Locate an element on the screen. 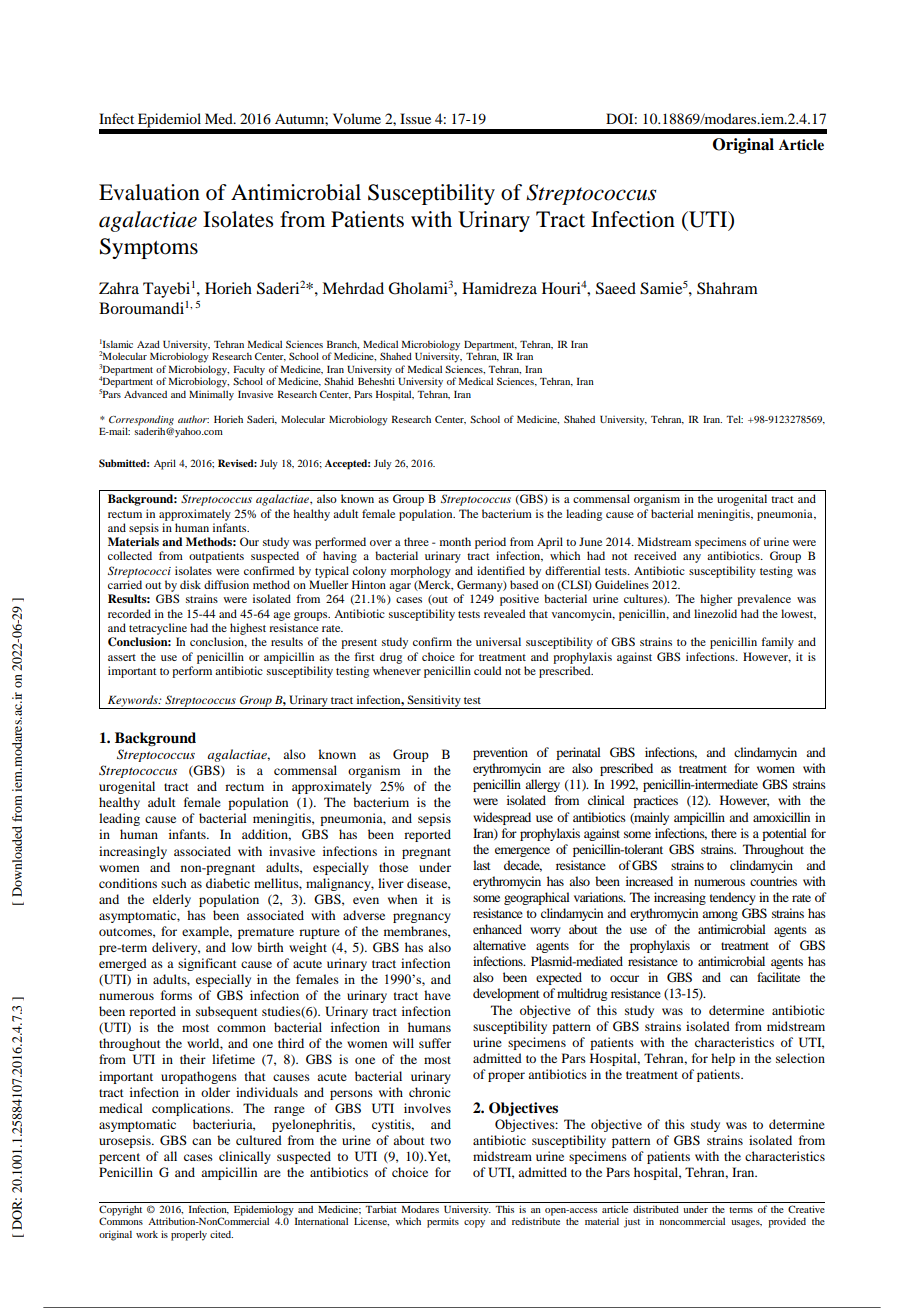  tetracycline is located at coordinates (158, 629).
